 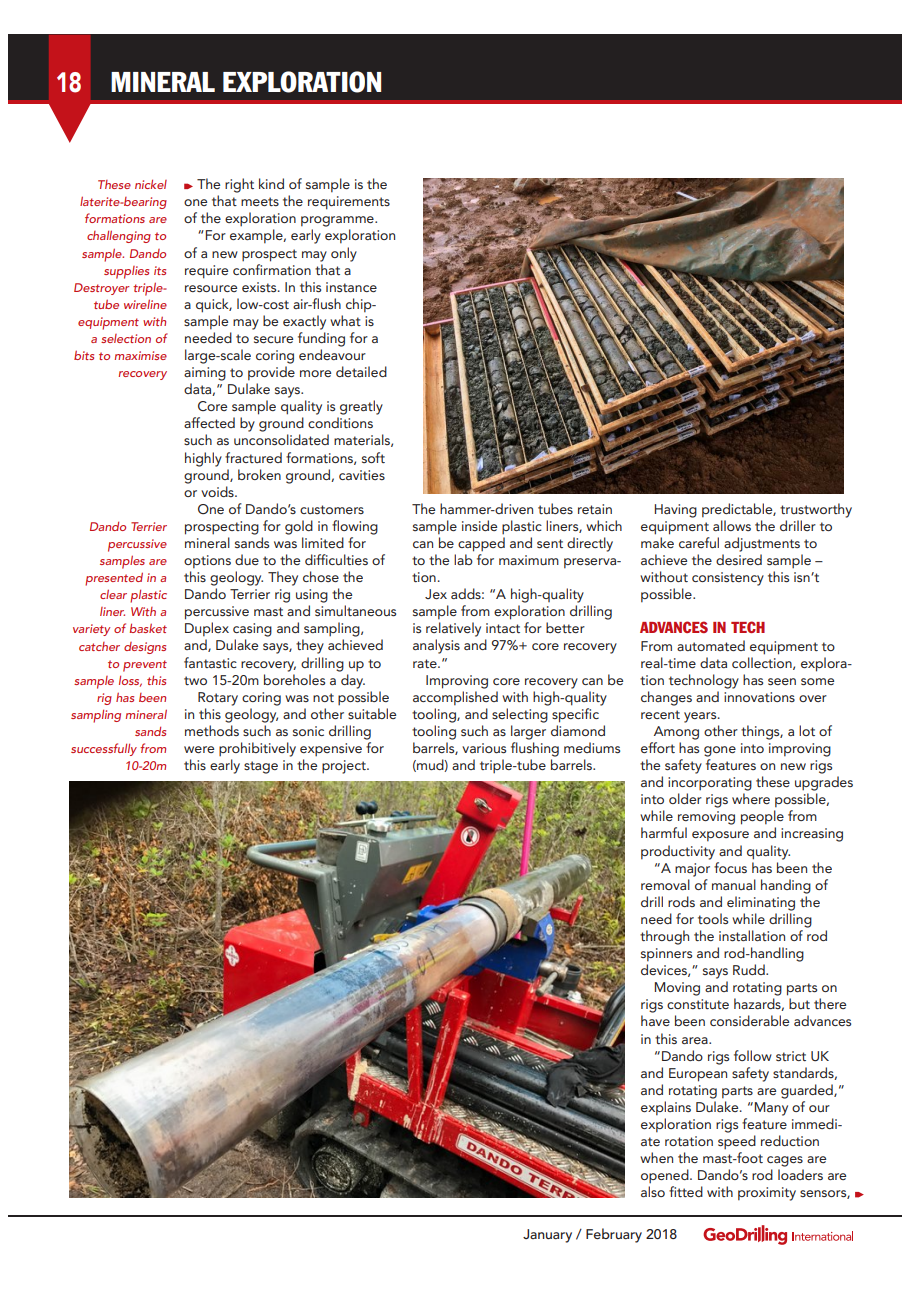 What do you see at coordinates (247, 559) in the page?
I see `due` at bounding box center [247, 559].
